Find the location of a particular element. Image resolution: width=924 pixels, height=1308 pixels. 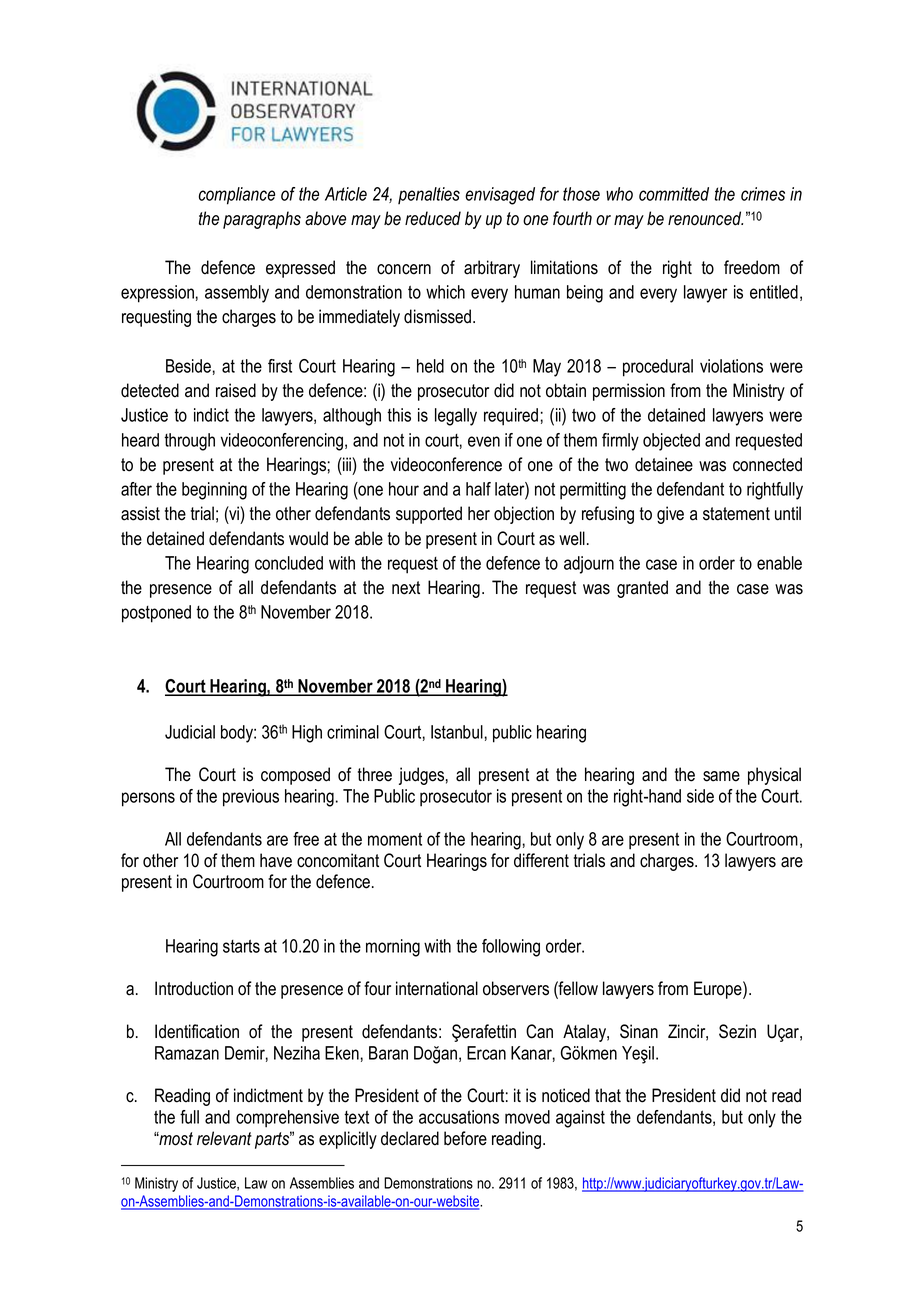

previous is located at coordinates (251, 798).
